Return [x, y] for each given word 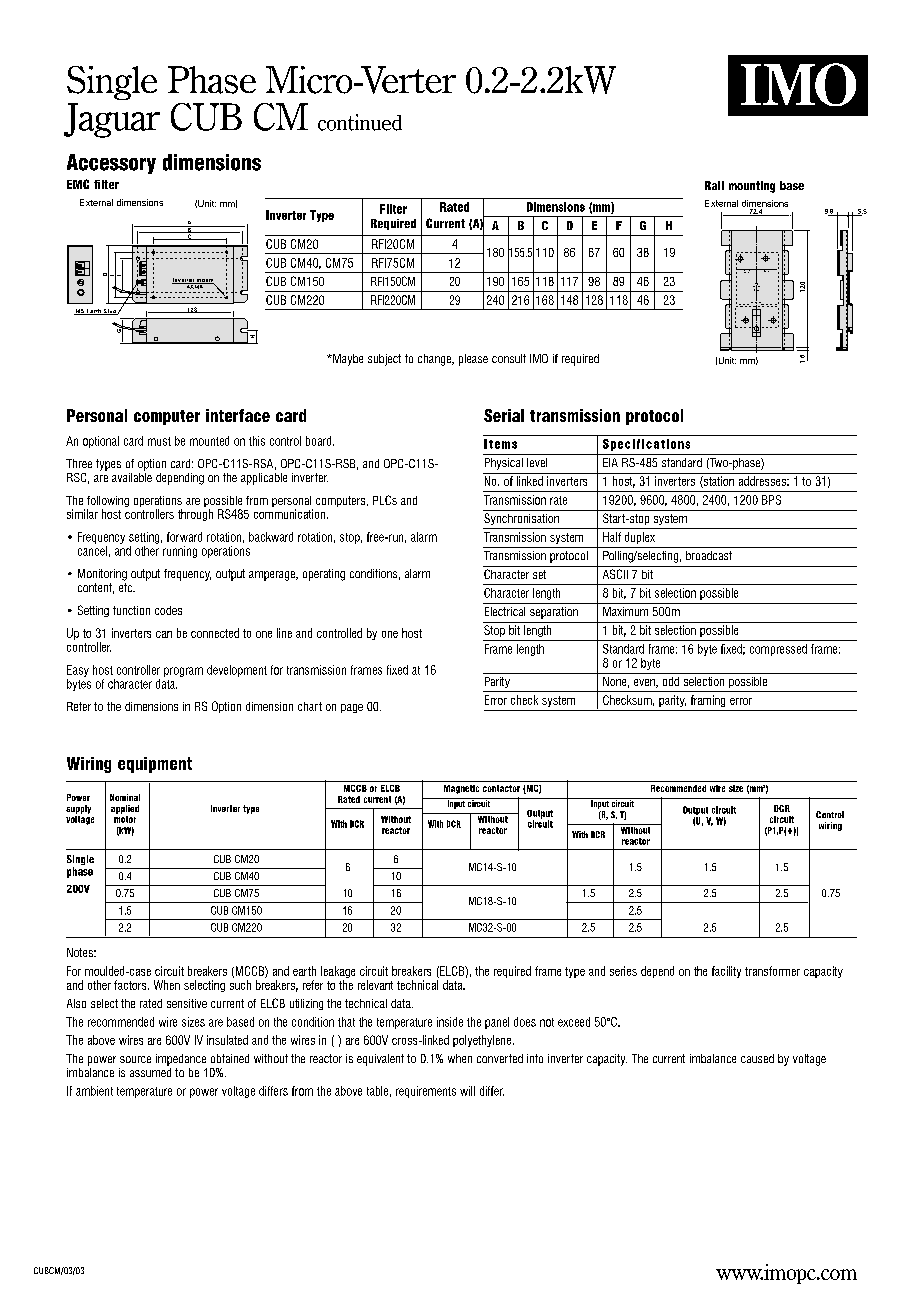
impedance [181, 1060]
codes [168, 610]
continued [360, 122]
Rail [714, 185]
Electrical [505, 611]
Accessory [111, 164]
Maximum [625, 611]
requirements [426, 1092]
